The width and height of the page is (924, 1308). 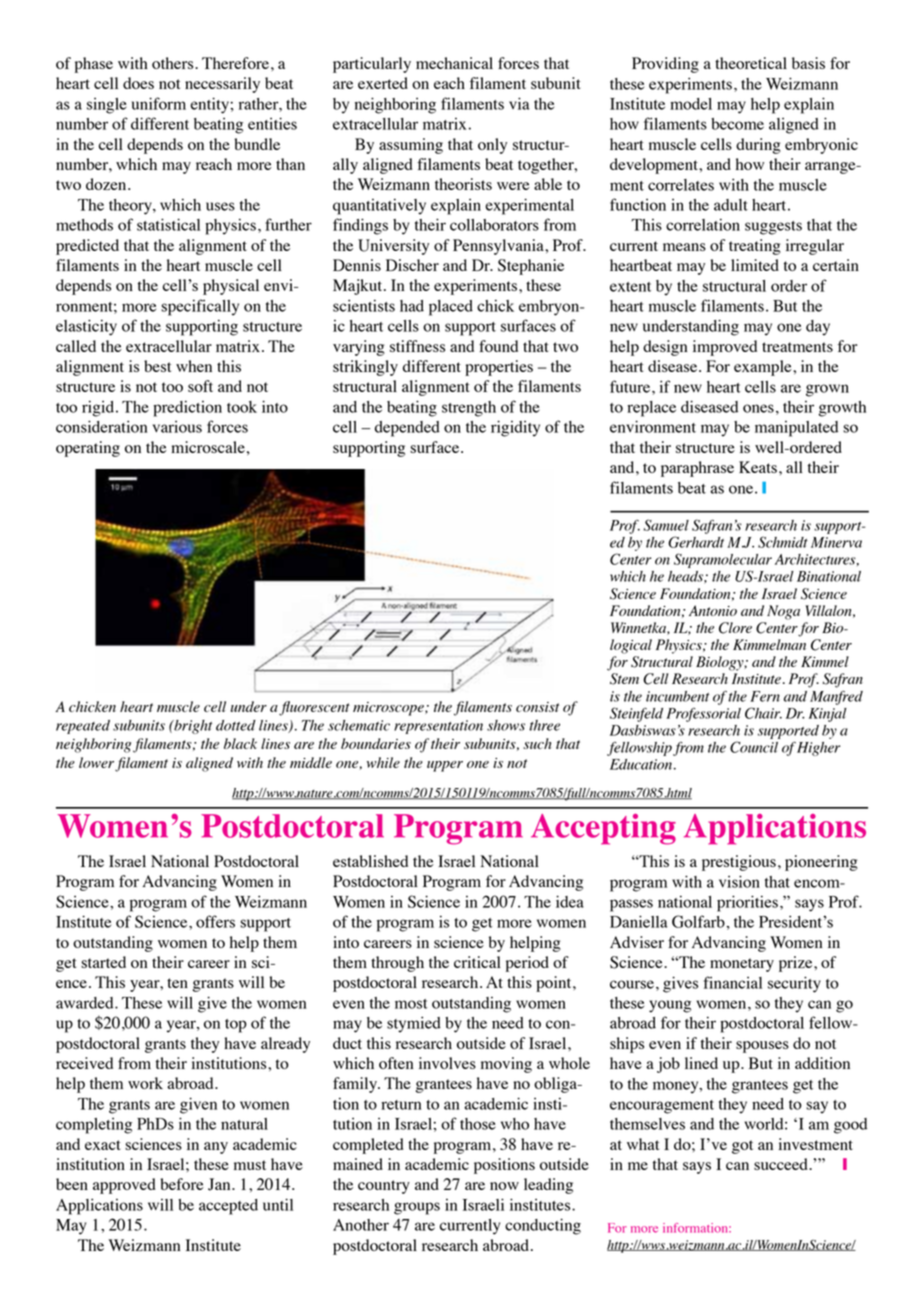 I want to click on critical, so click(x=477, y=962).
